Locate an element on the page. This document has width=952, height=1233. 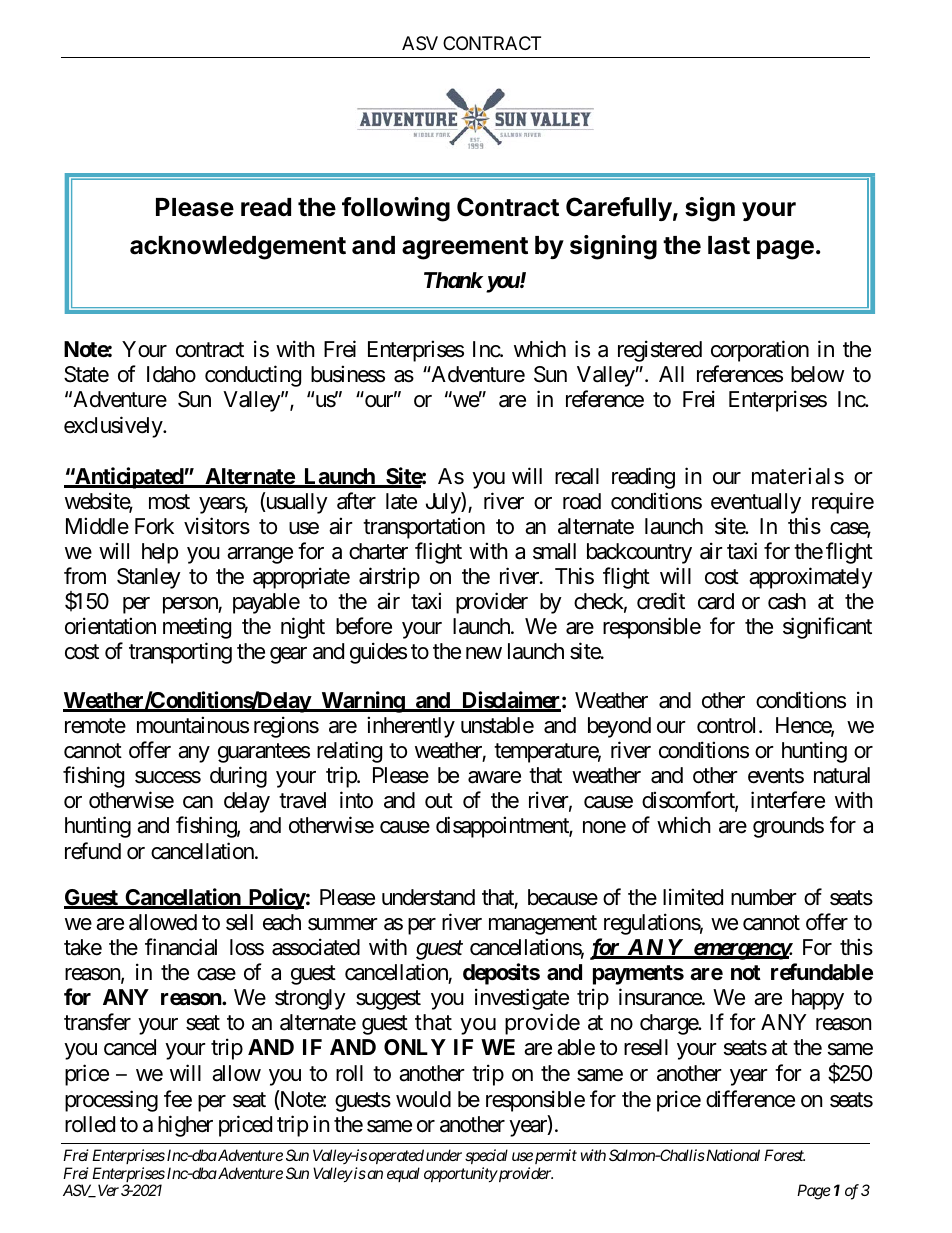
Policy is located at coordinates (276, 899).
